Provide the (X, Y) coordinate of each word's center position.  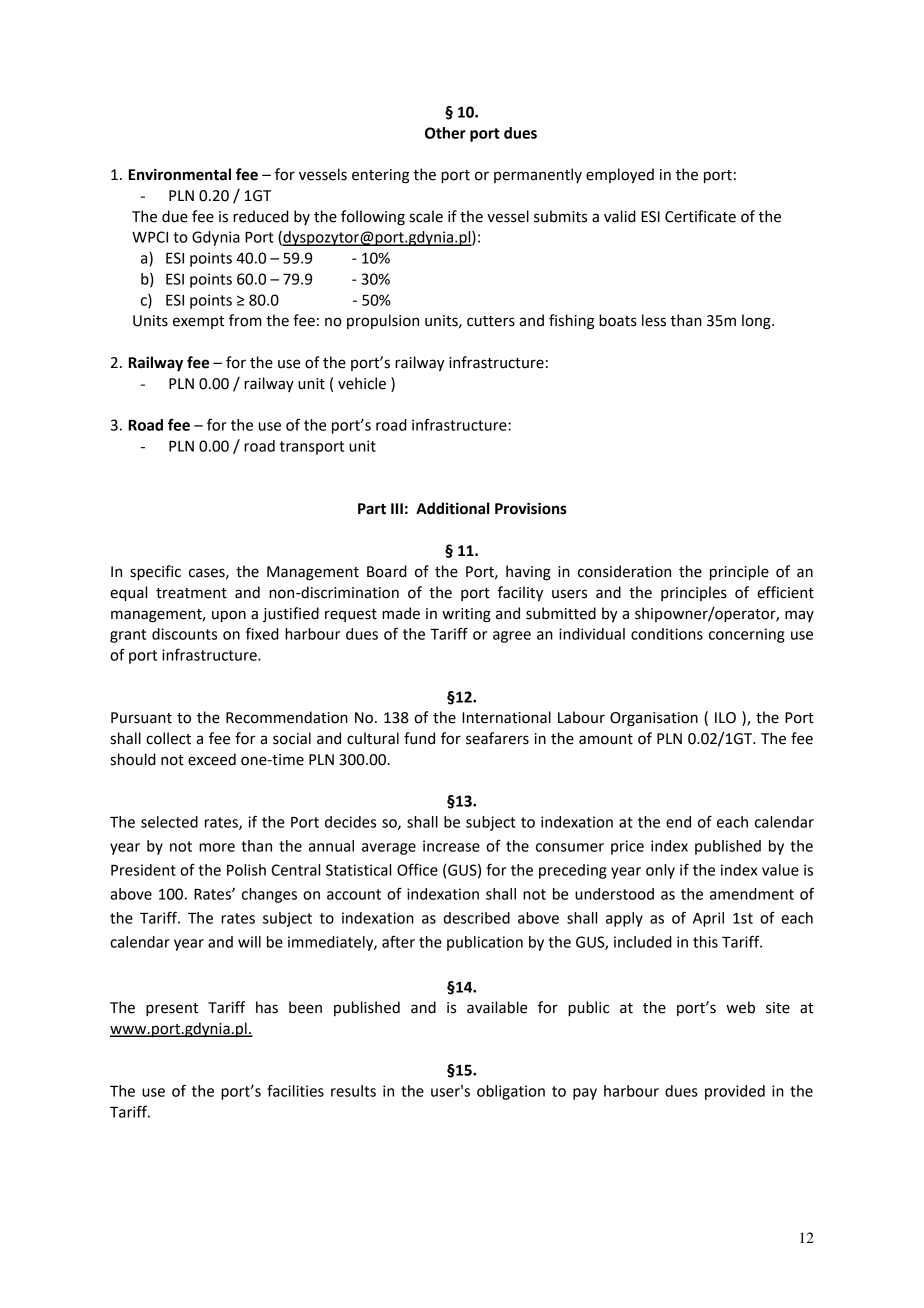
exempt (198, 322)
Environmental (180, 174)
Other (445, 133)
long (757, 322)
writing (466, 615)
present (172, 1009)
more (217, 847)
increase (451, 846)
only (660, 871)
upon (229, 616)
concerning (747, 635)
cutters (491, 321)
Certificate (700, 216)
